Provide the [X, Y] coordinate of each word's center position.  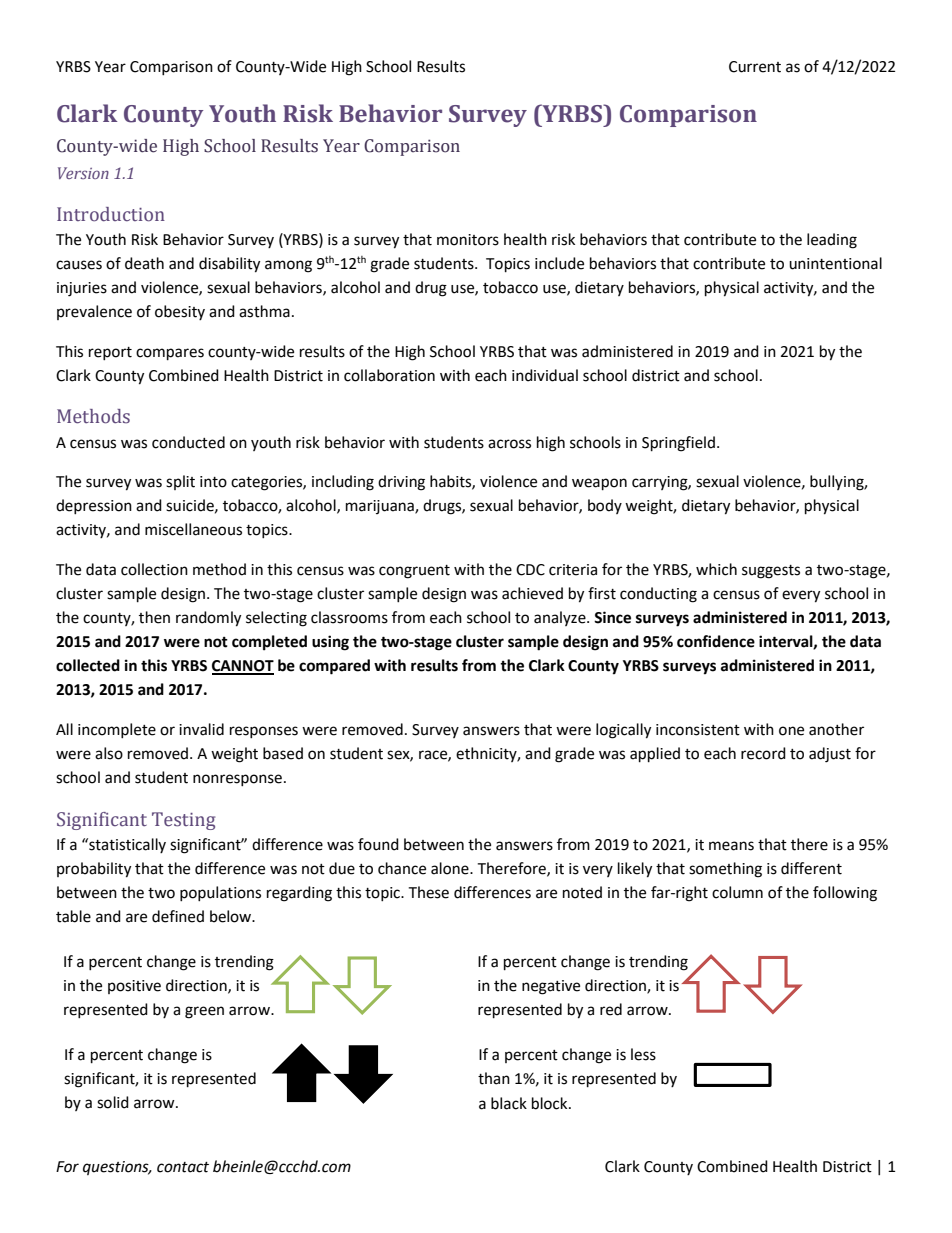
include [559, 263]
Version [83, 173]
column [737, 892]
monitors [468, 240]
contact [183, 1167]
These [428, 892]
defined [178, 916]
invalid [201, 729]
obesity [180, 312]
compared [334, 667]
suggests [771, 572]
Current [755, 67]
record [763, 753]
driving [401, 483]
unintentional [835, 263]
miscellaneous [193, 529]
